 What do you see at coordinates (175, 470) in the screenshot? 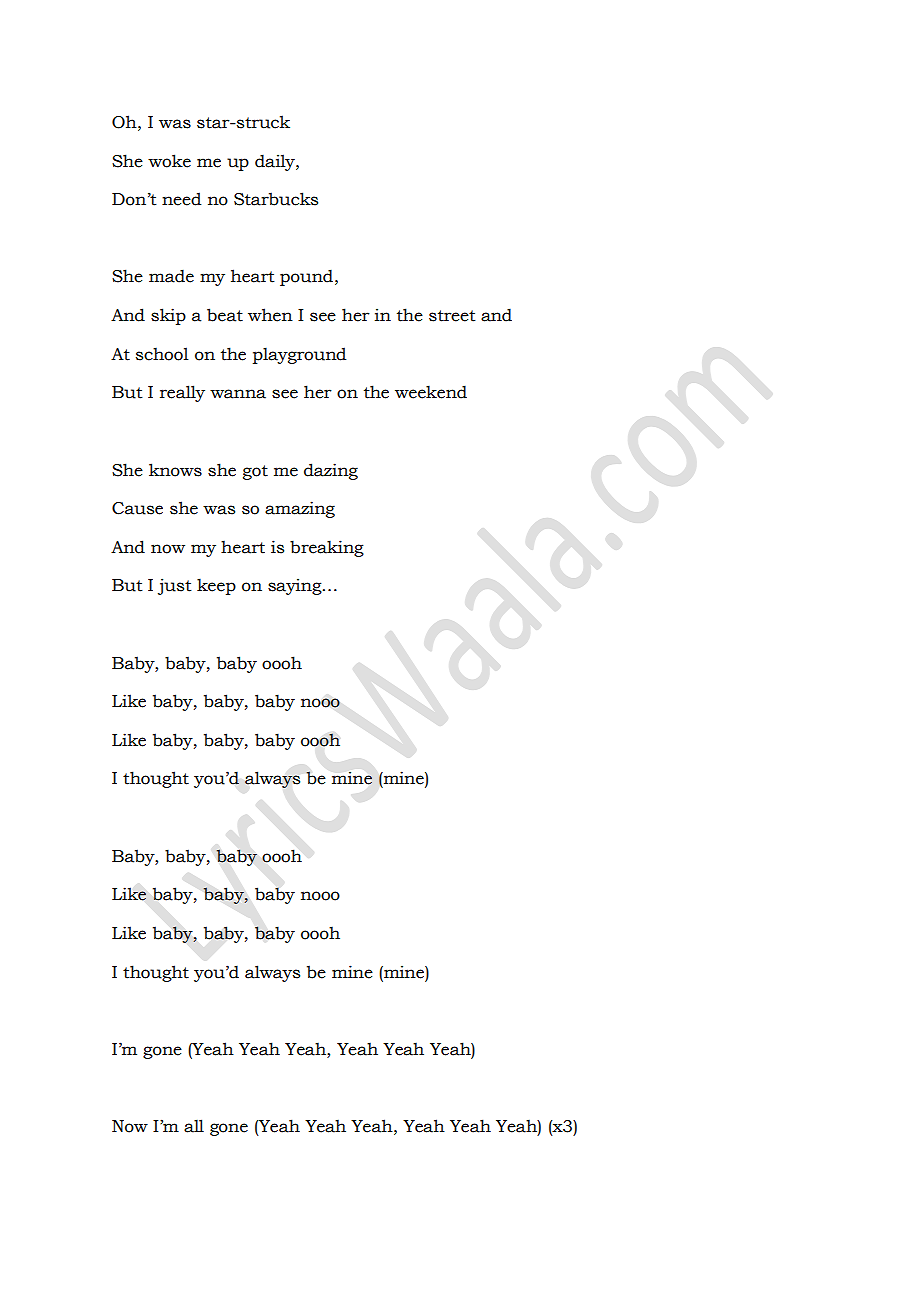
I see `knows` at bounding box center [175, 470].
